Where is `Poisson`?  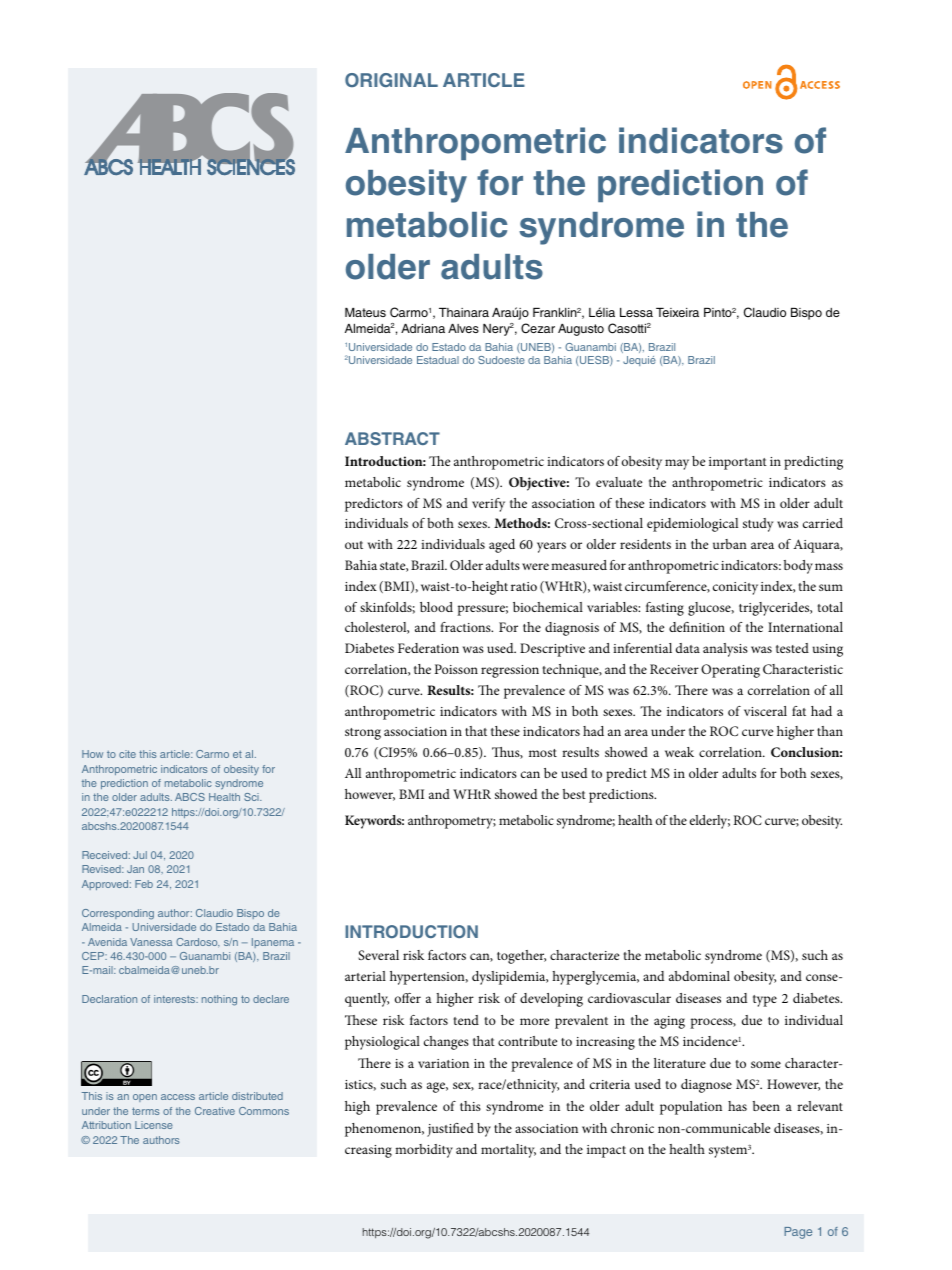 Poisson is located at coordinates (456, 669).
